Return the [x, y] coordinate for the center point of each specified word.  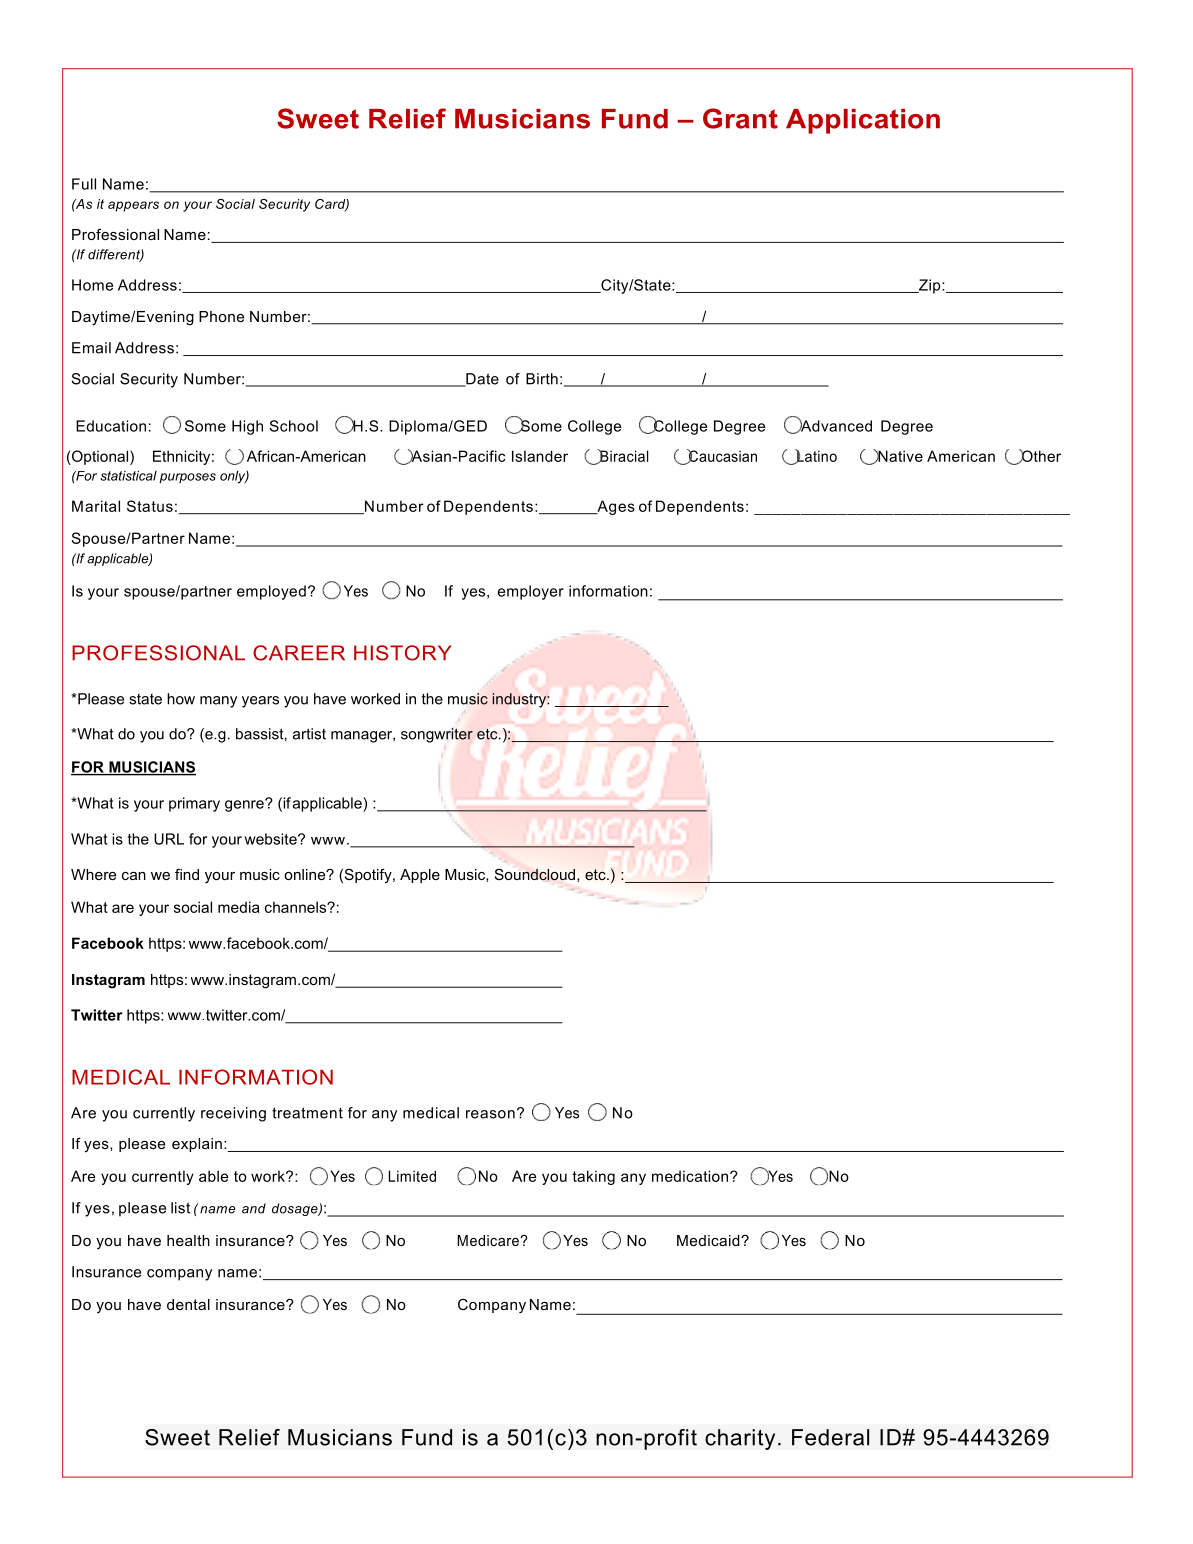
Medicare [489, 1240]
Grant [740, 118]
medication [690, 1176]
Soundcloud [536, 875]
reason [490, 1114]
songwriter [437, 735]
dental [188, 1304]
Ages [615, 507]
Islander [540, 456]
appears [133, 206]
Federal [830, 1437]
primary [194, 804]
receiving [233, 1114]
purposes [187, 478]
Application [863, 121]
